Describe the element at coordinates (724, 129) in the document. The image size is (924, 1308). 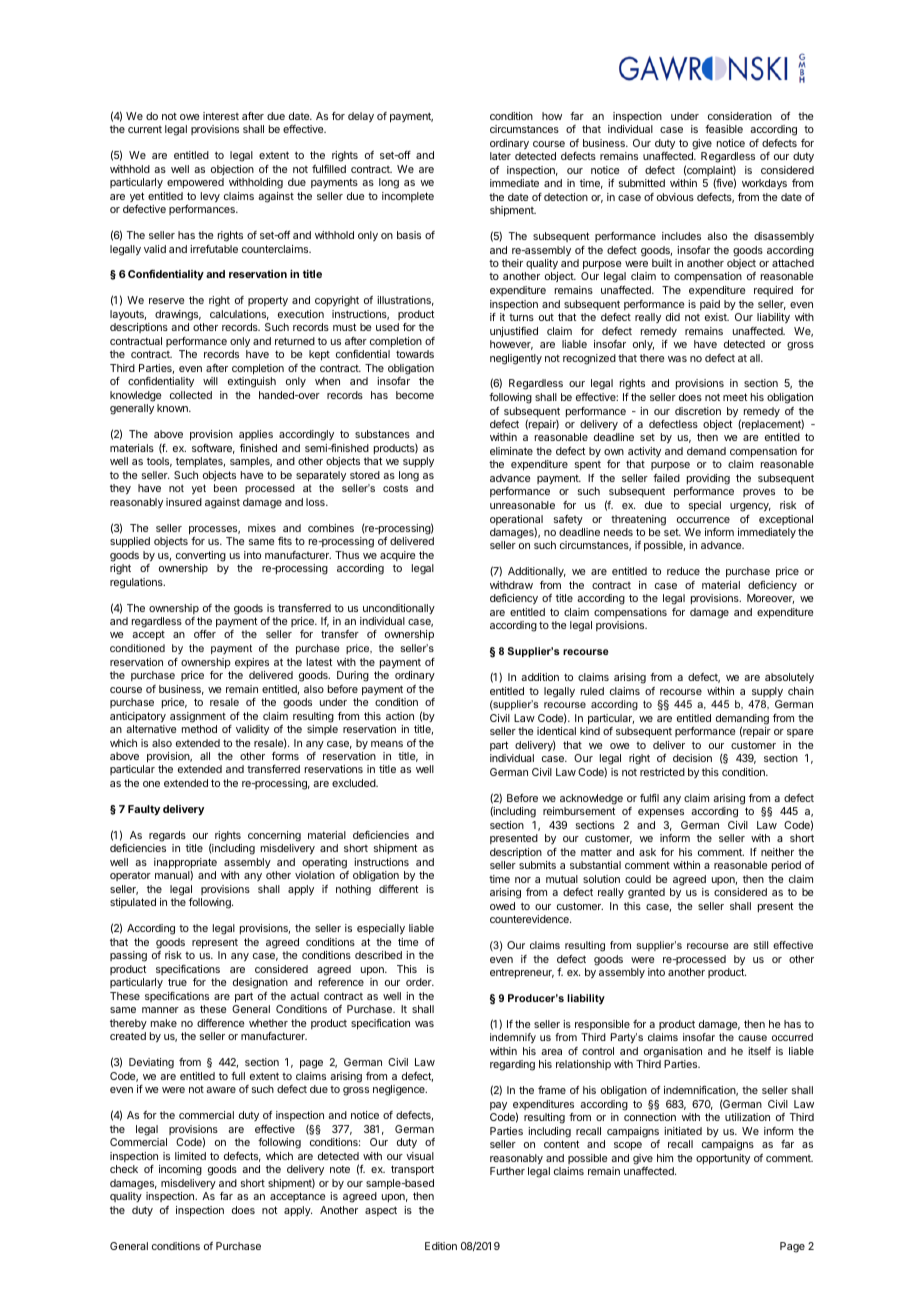
I see `feasible` at that location.
